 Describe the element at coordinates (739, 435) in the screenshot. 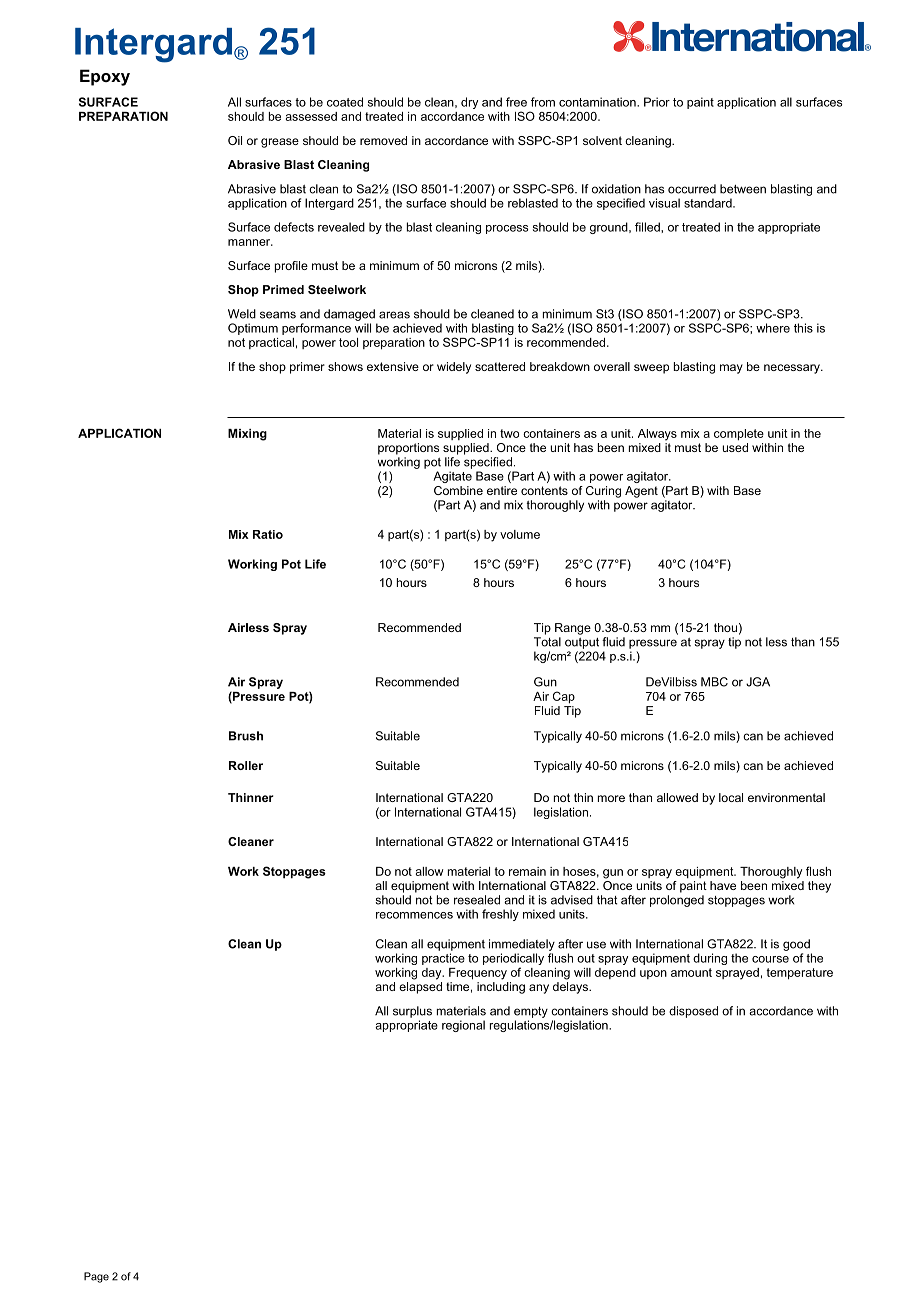

I see `complete` at that location.
